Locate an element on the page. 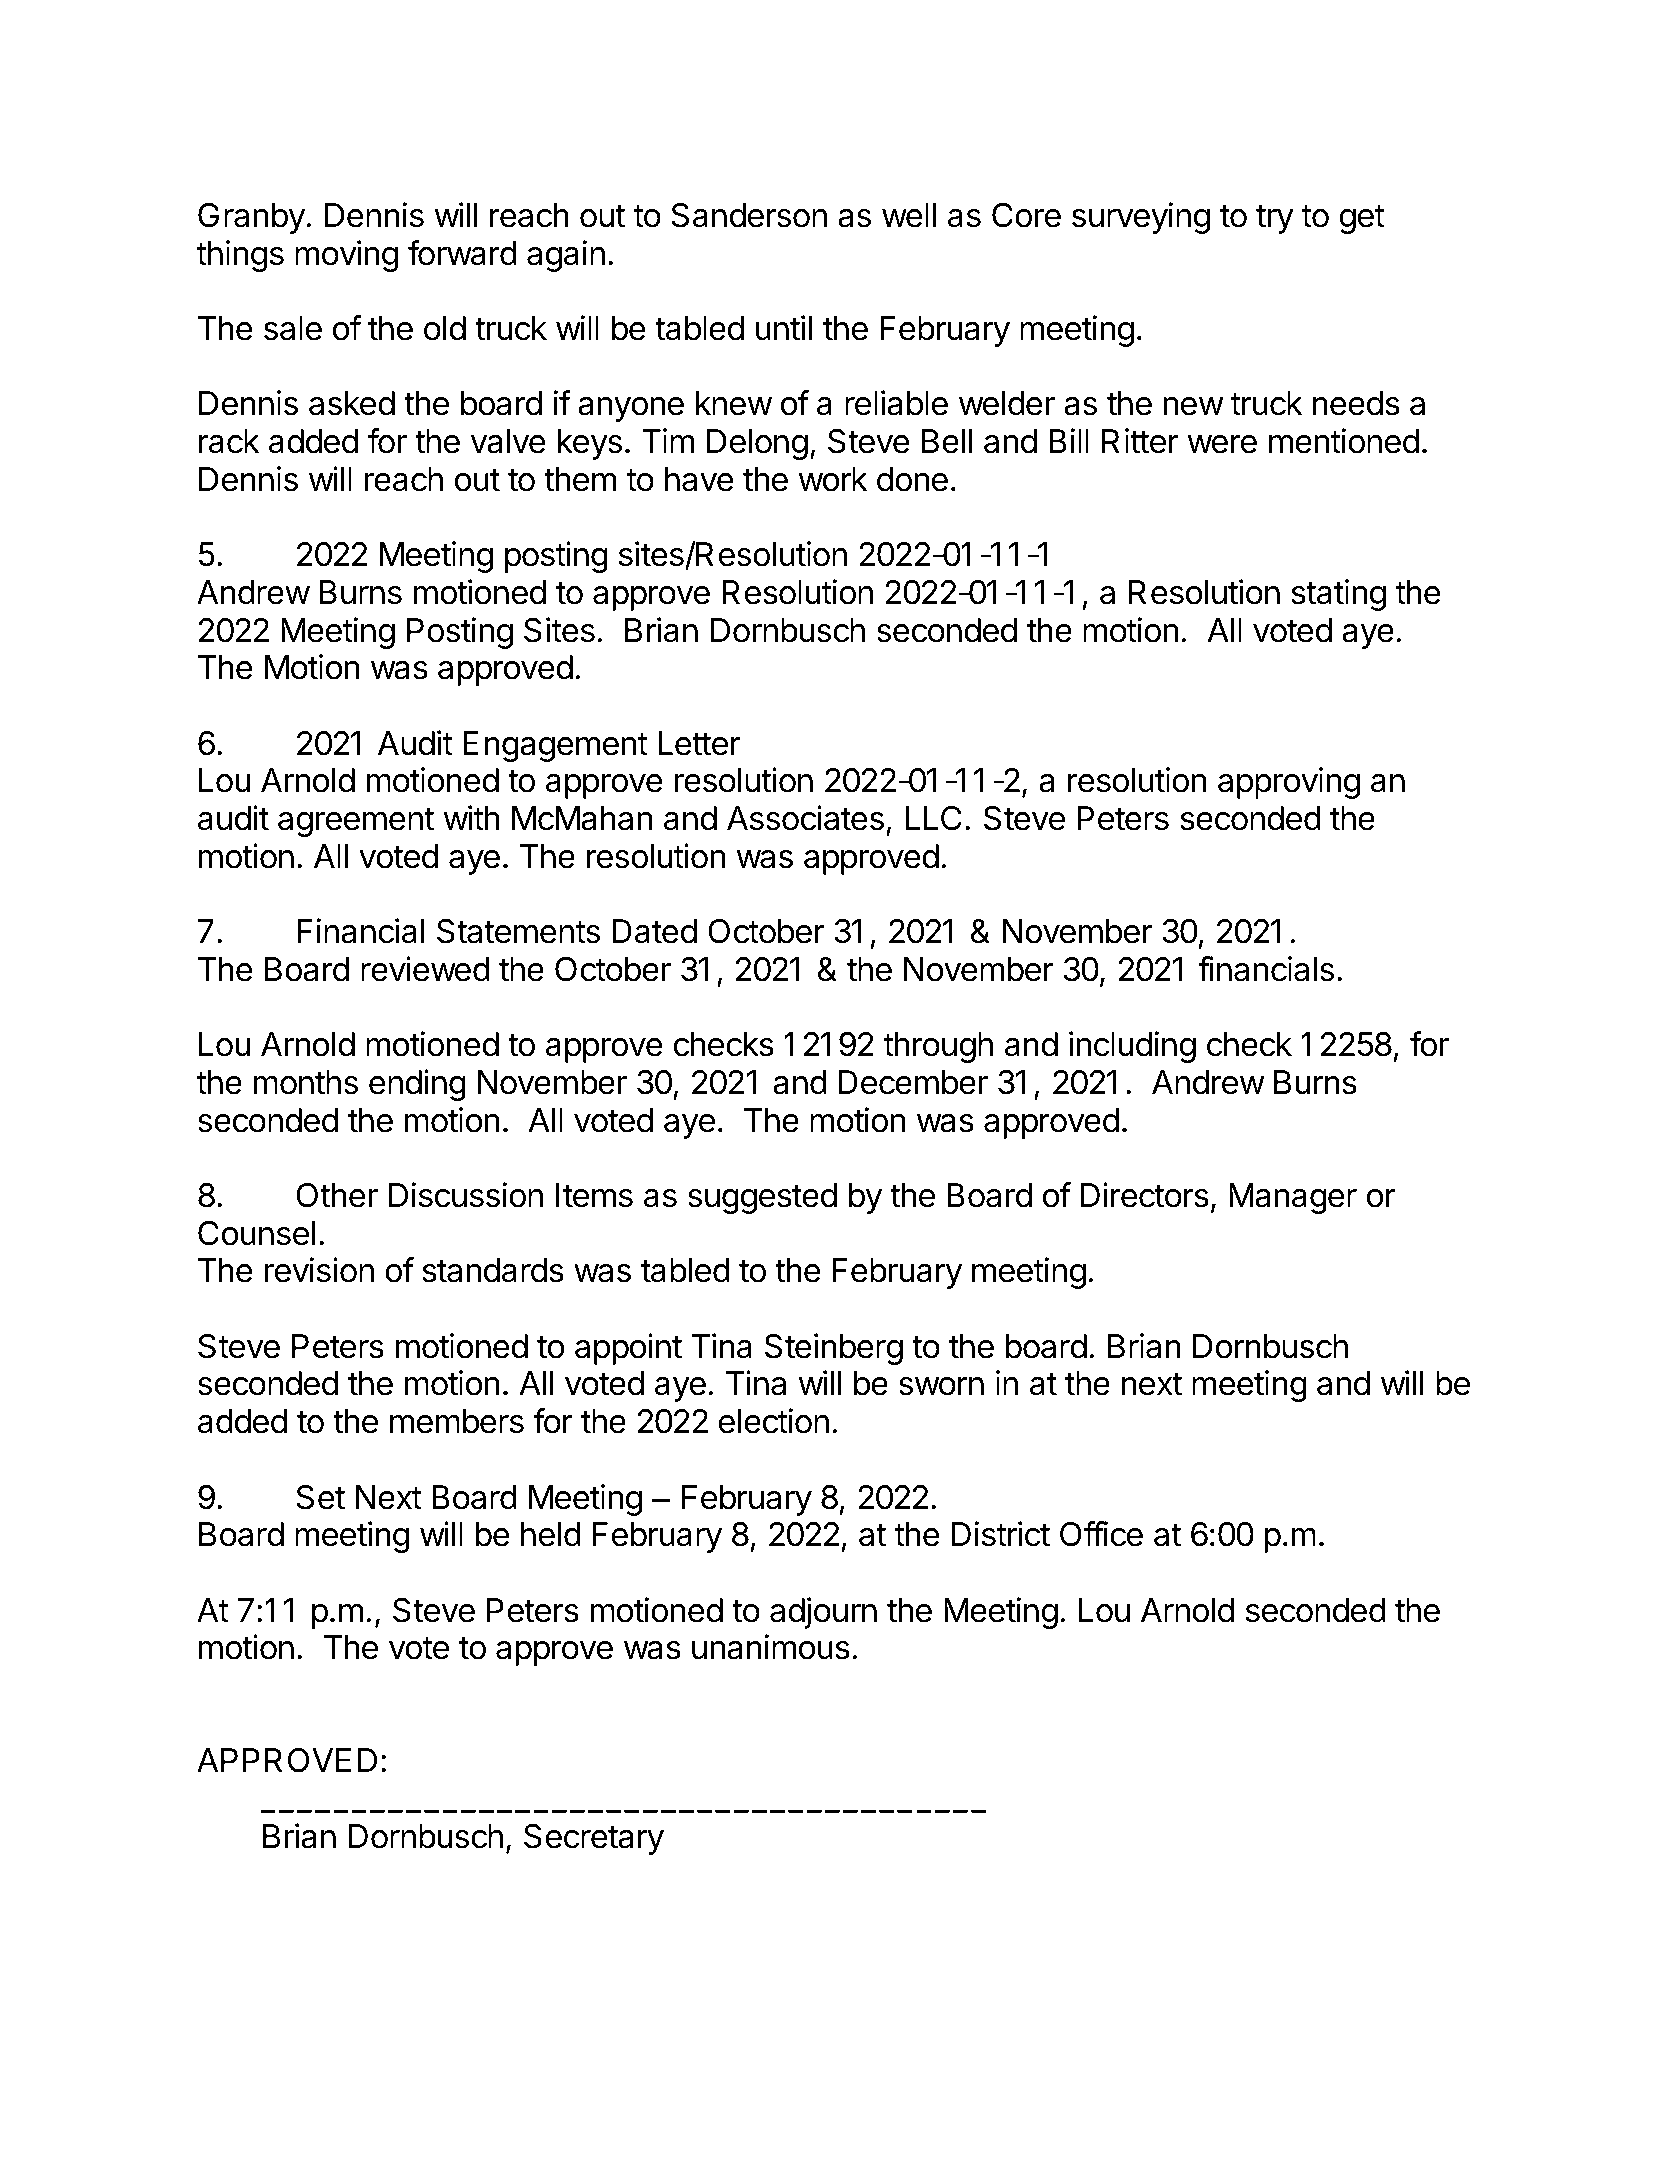 This document has width=1671, height=2163. Office is located at coordinates (1101, 1534).
